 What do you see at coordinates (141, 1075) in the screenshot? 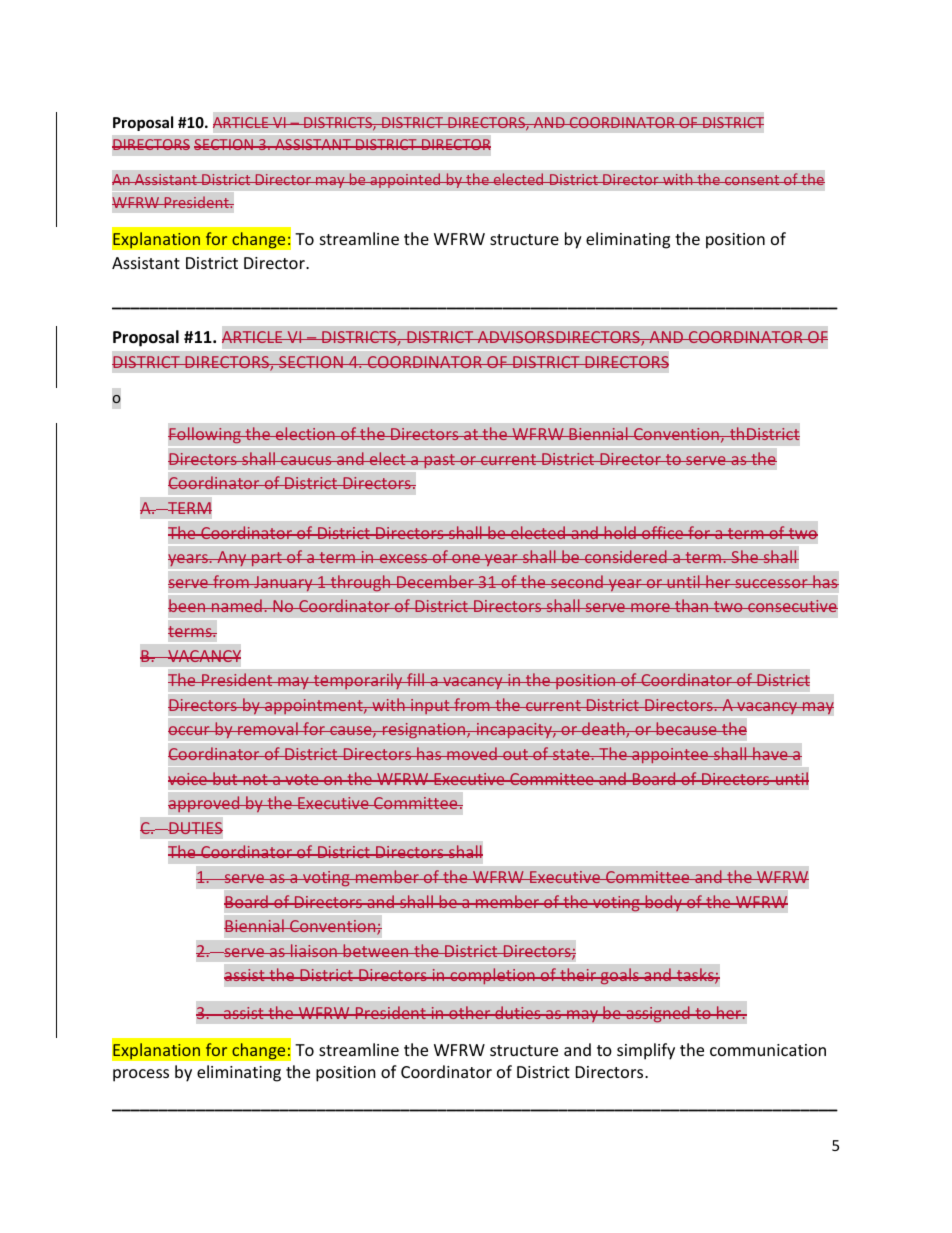
I see `process` at bounding box center [141, 1075].
